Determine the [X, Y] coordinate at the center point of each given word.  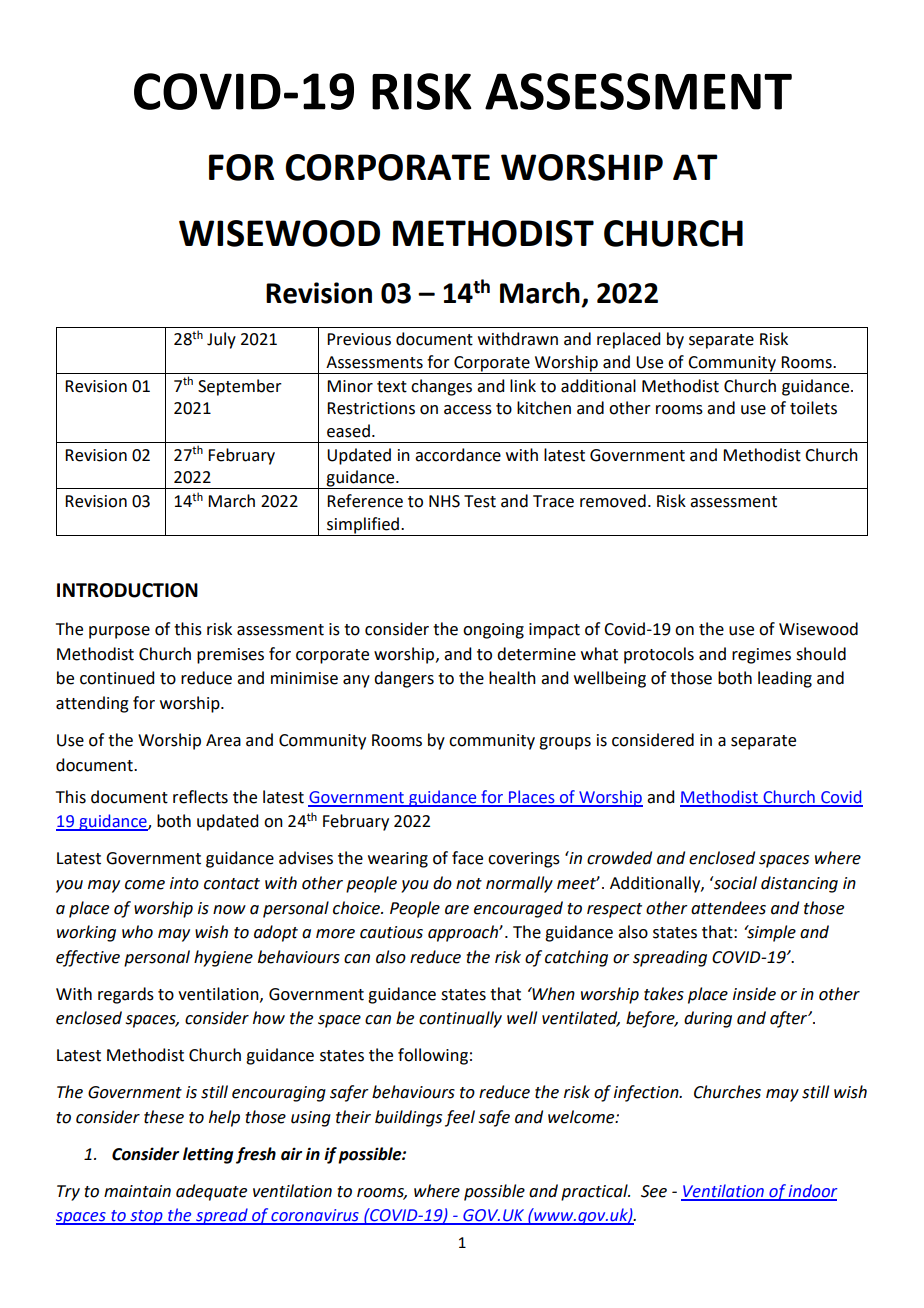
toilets [813, 408]
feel [460, 1118]
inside [754, 994]
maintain [137, 1191]
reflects [200, 797]
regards [126, 995]
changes [441, 387]
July [221, 340]
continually [460, 1019]
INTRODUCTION [127, 590]
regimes [761, 656]
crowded [619, 858]
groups [565, 743]
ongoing [493, 631]
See [654, 1191]
